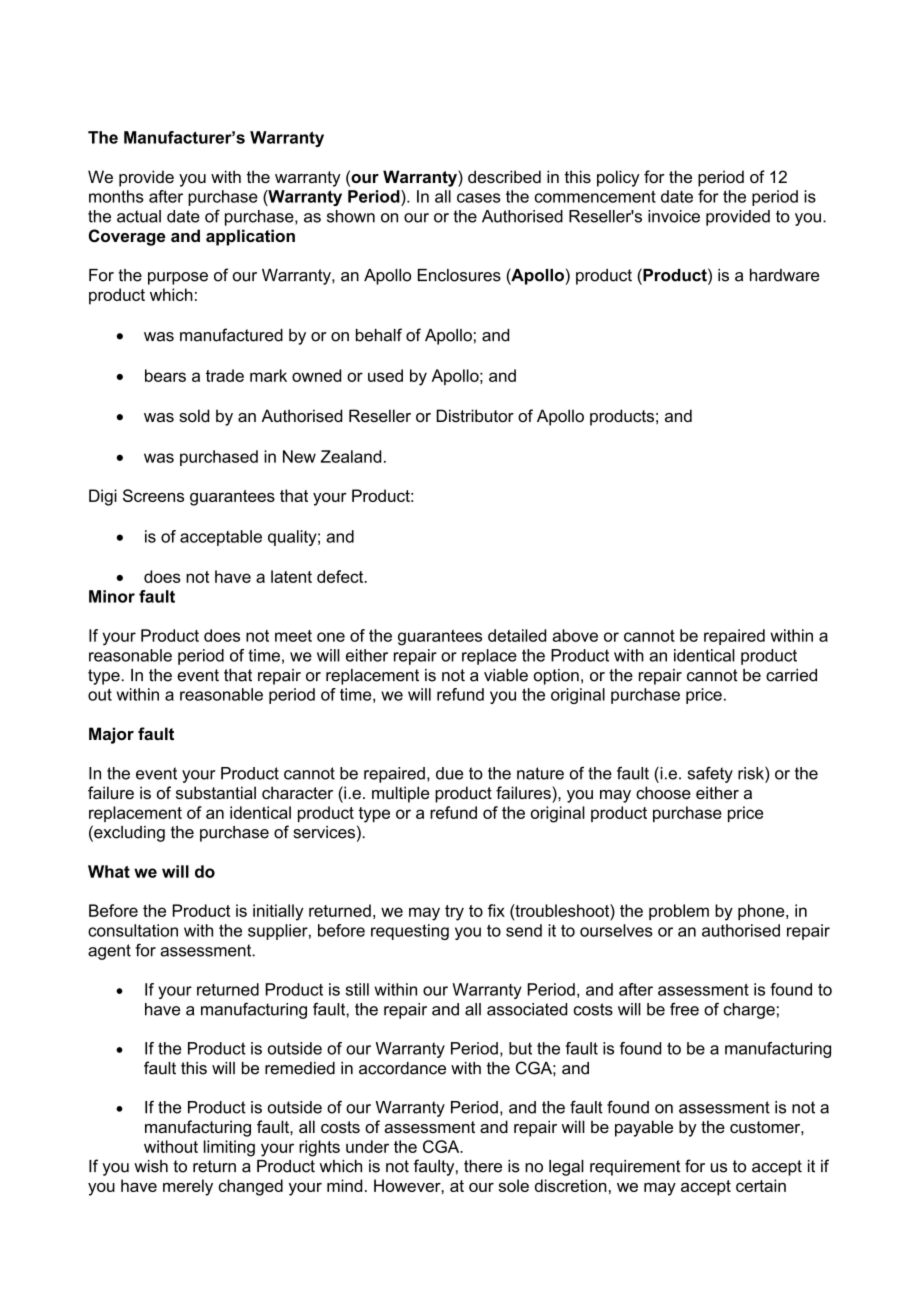 The image size is (924, 1308). I want to click on consultation, so click(133, 930).
